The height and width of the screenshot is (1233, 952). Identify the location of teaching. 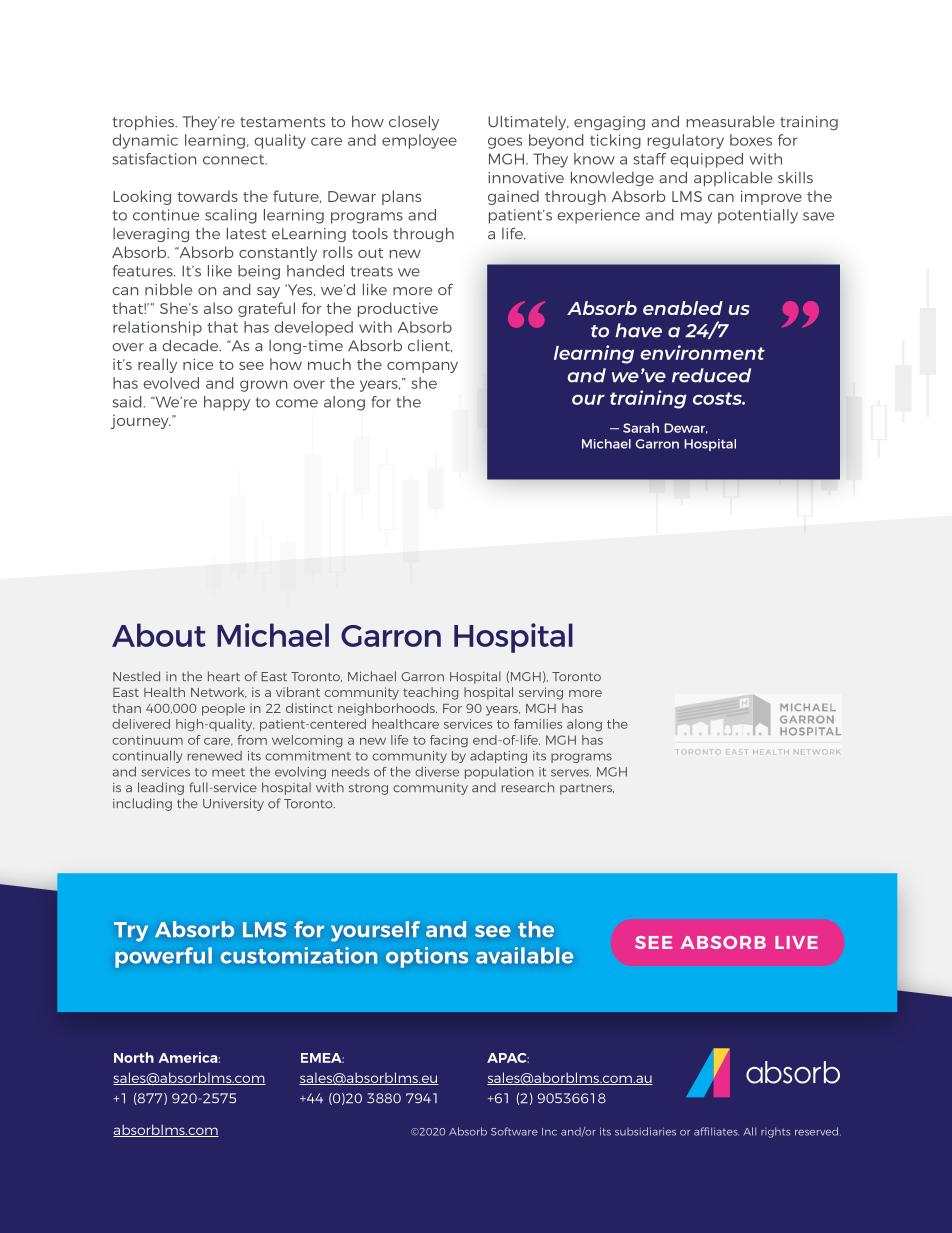
(431, 693).
